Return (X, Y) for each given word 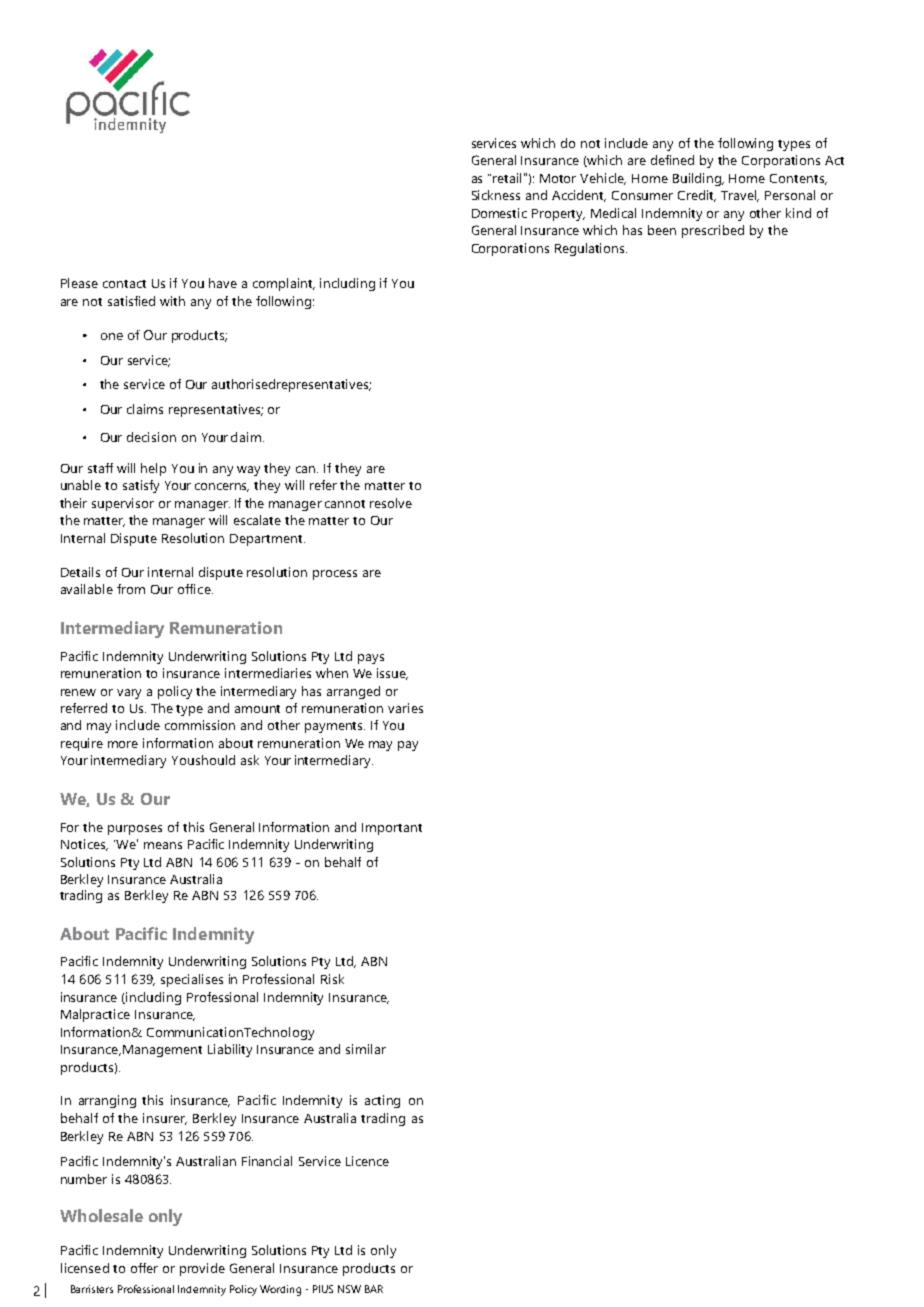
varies (405, 708)
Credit (697, 196)
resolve (391, 503)
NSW (349, 1289)
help (153, 469)
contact (124, 284)
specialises (192, 980)
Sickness (496, 195)
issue (392, 674)
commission (200, 725)
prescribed (713, 231)
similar (366, 1049)
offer (144, 1268)
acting (382, 1101)
